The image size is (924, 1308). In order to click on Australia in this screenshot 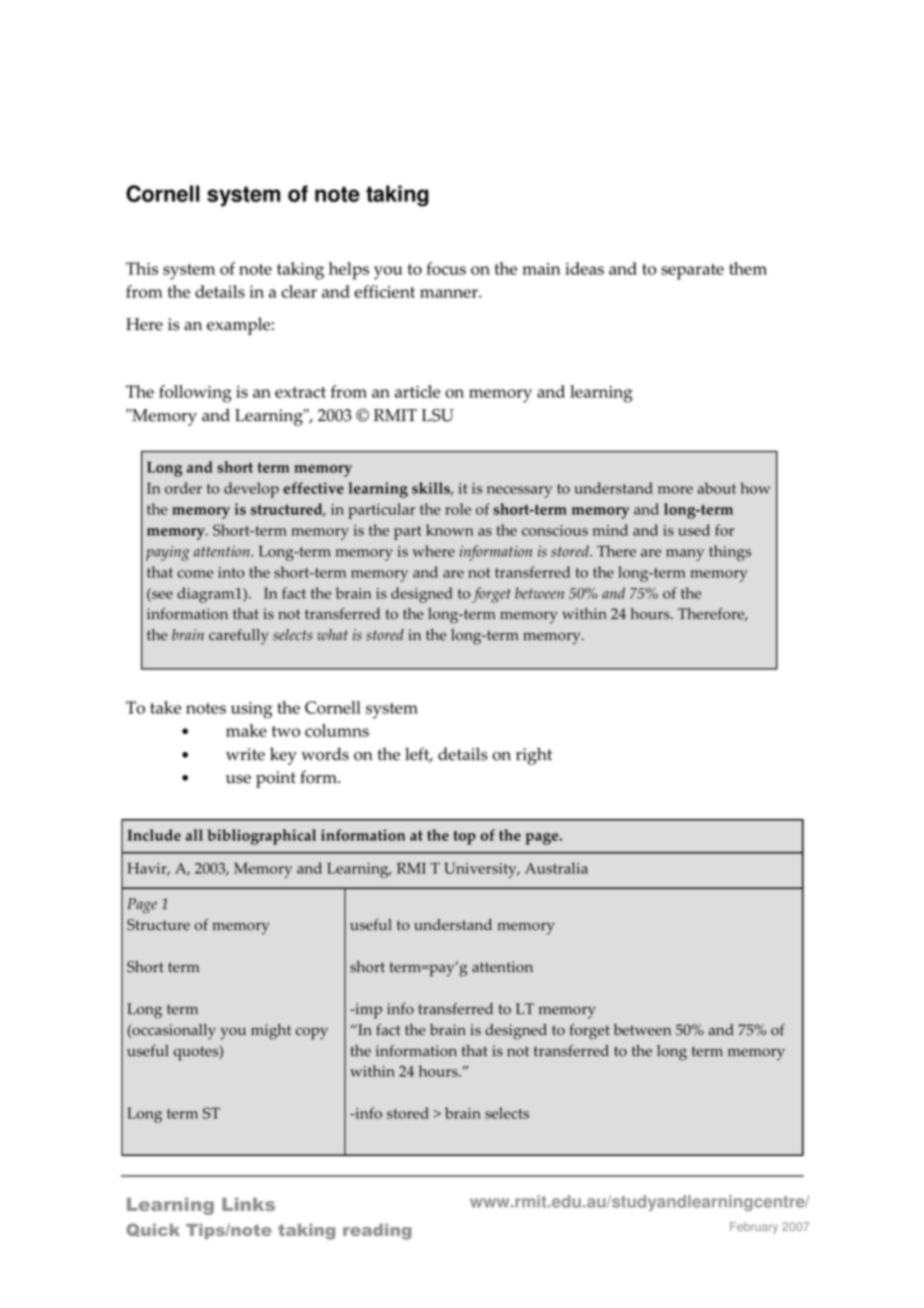, I will do `click(556, 868)`.
